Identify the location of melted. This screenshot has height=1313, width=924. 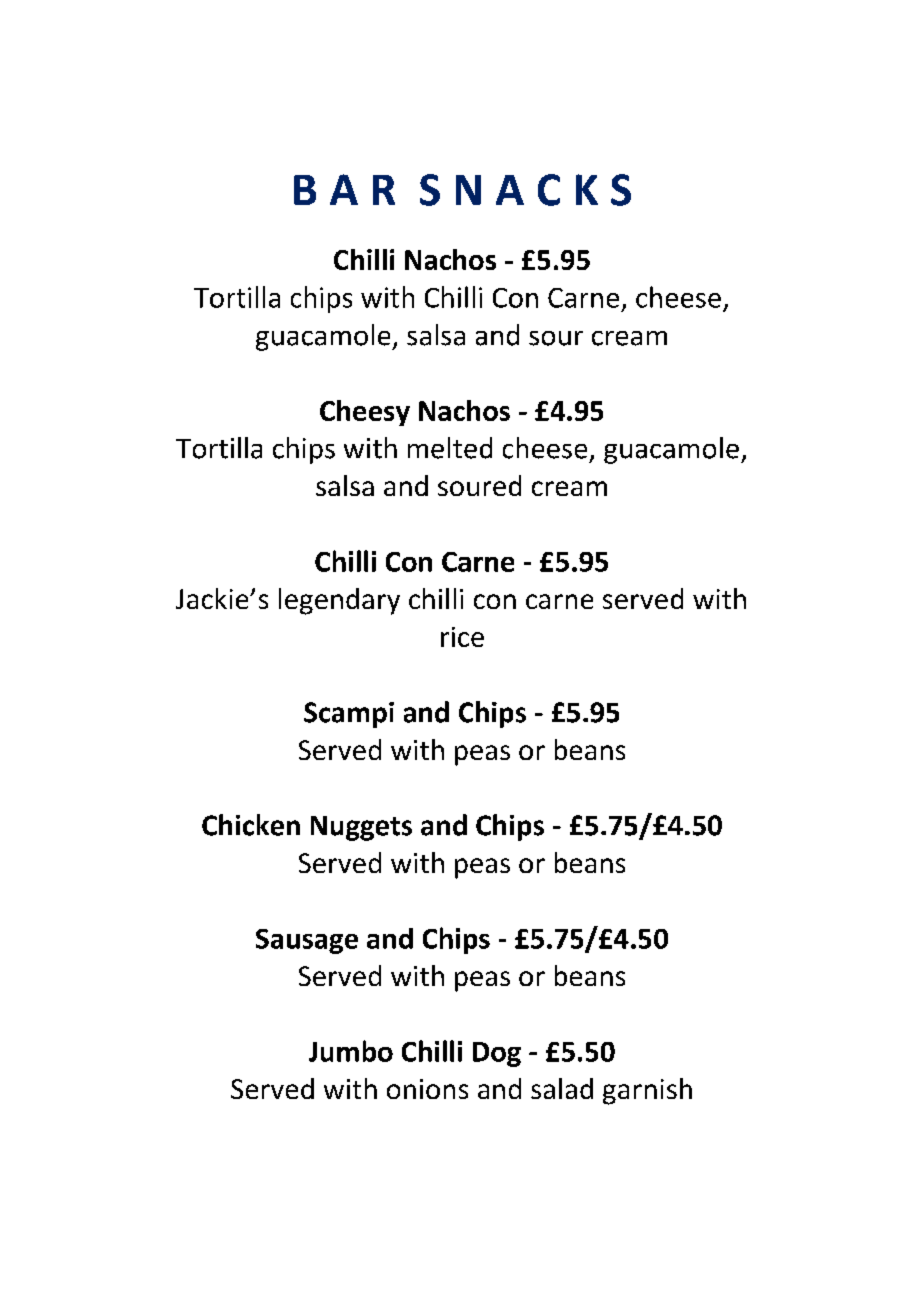
(450, 448).
